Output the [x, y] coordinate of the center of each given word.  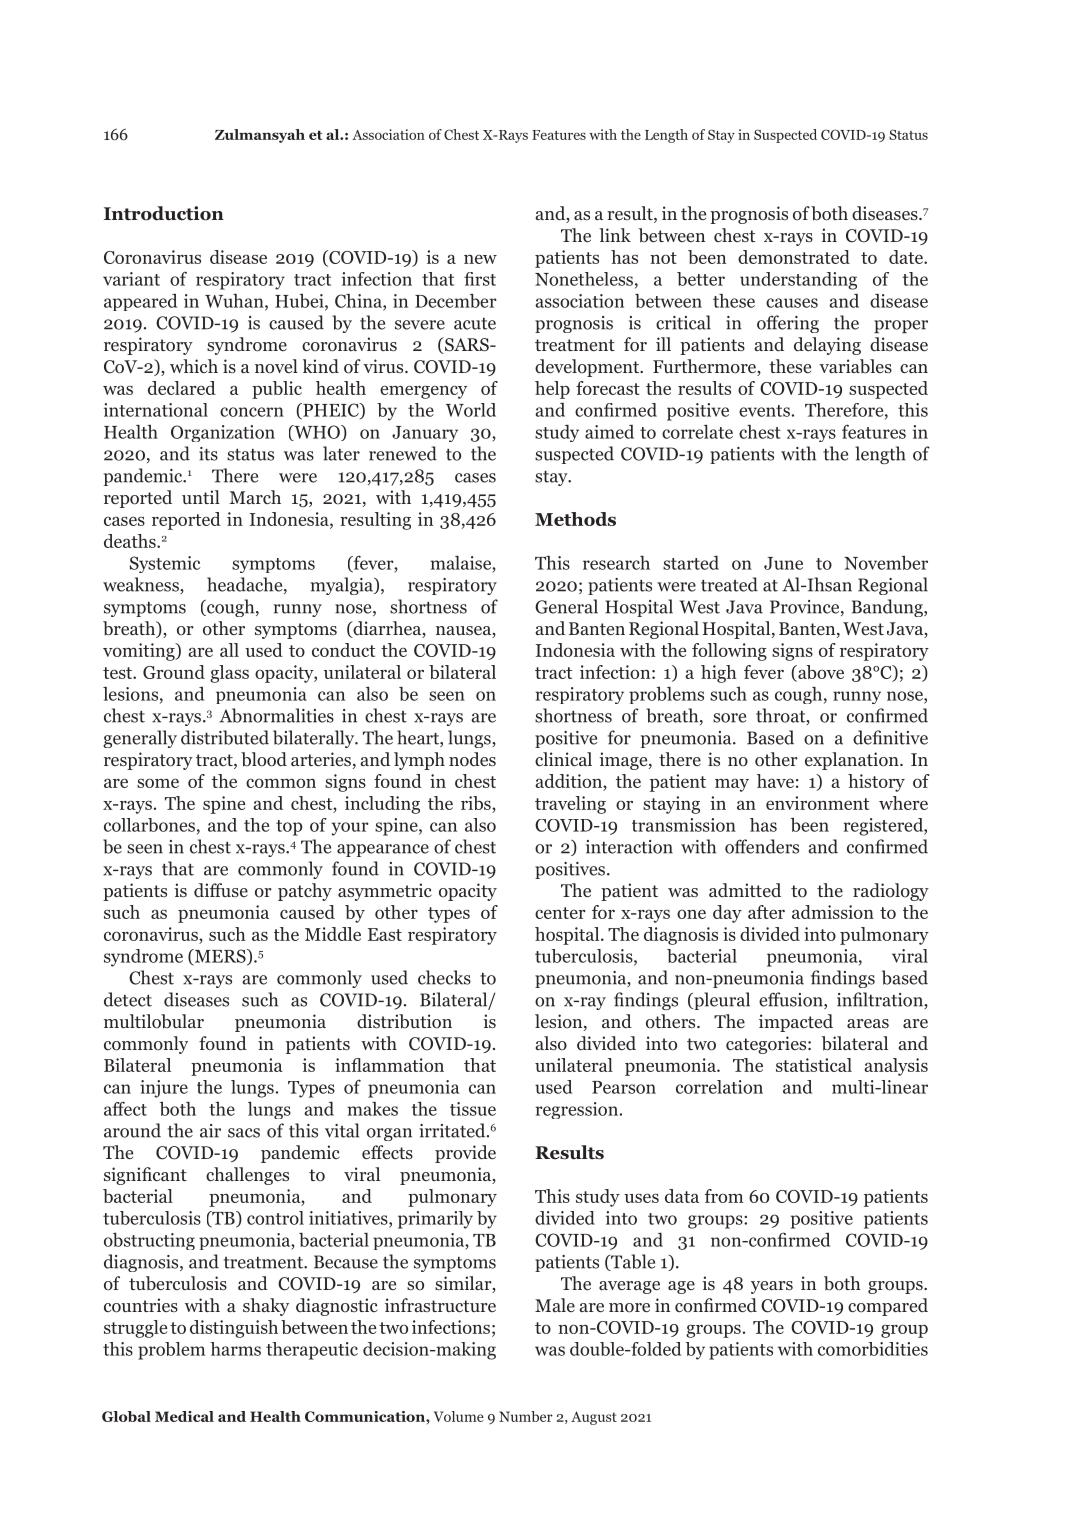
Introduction [164, 213]
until [201, 497]
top [289, 828]
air [210, 1131]
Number [526, 1416]
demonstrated [794, 257]
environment [817, 803]
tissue [473, 1109]
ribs [477, 804]
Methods [575, 519]
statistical [814, 1065]
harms [235, 1349]
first [480, 279]
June [783, 563]
